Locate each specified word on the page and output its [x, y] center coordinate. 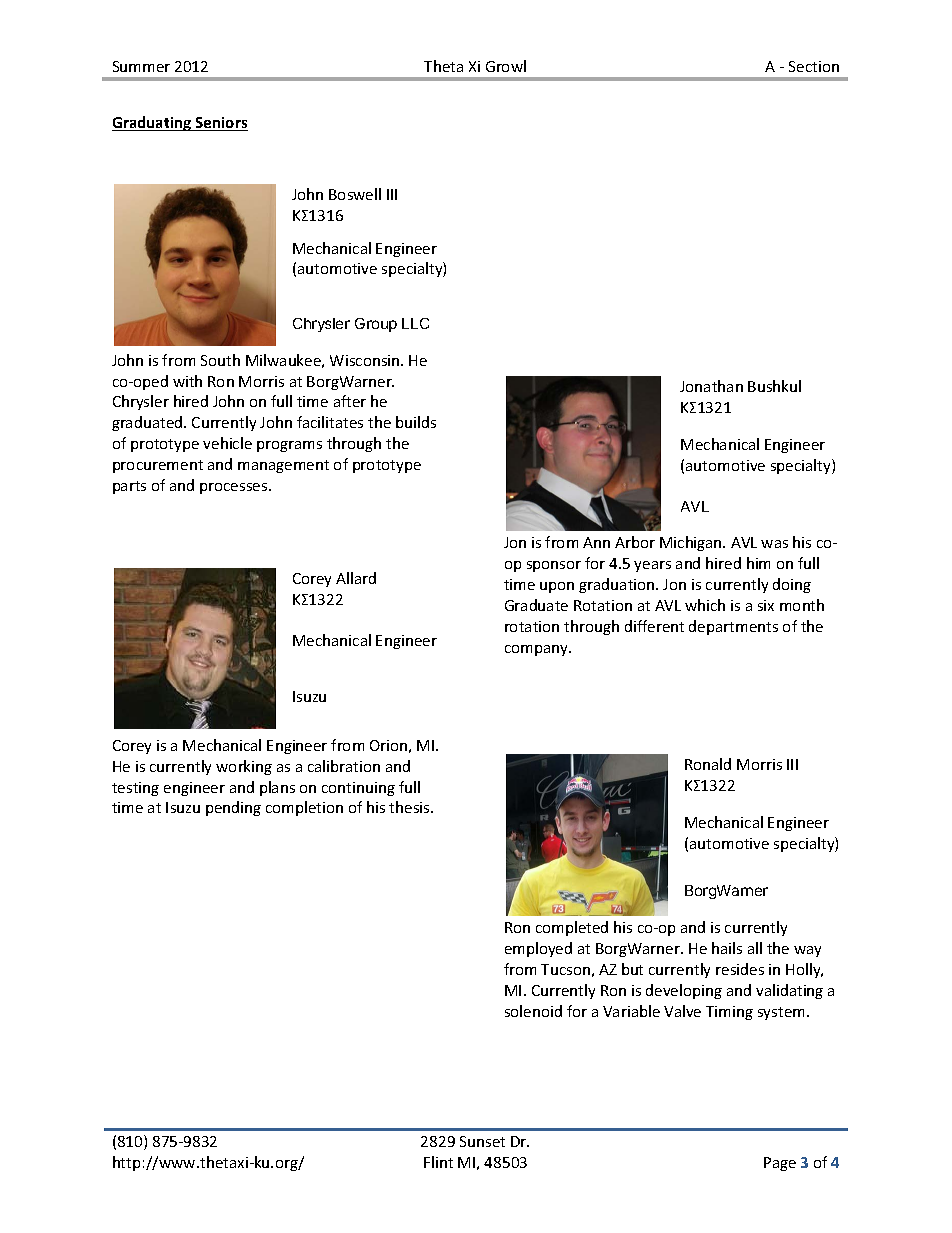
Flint [438, 1162]
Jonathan [711, 386]
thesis [410, 807]
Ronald [708, 764]
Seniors [221, 124]
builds [416, 422]
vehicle [227, 443]
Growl [506, 66]
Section [814, 66]
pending [233, 808]
